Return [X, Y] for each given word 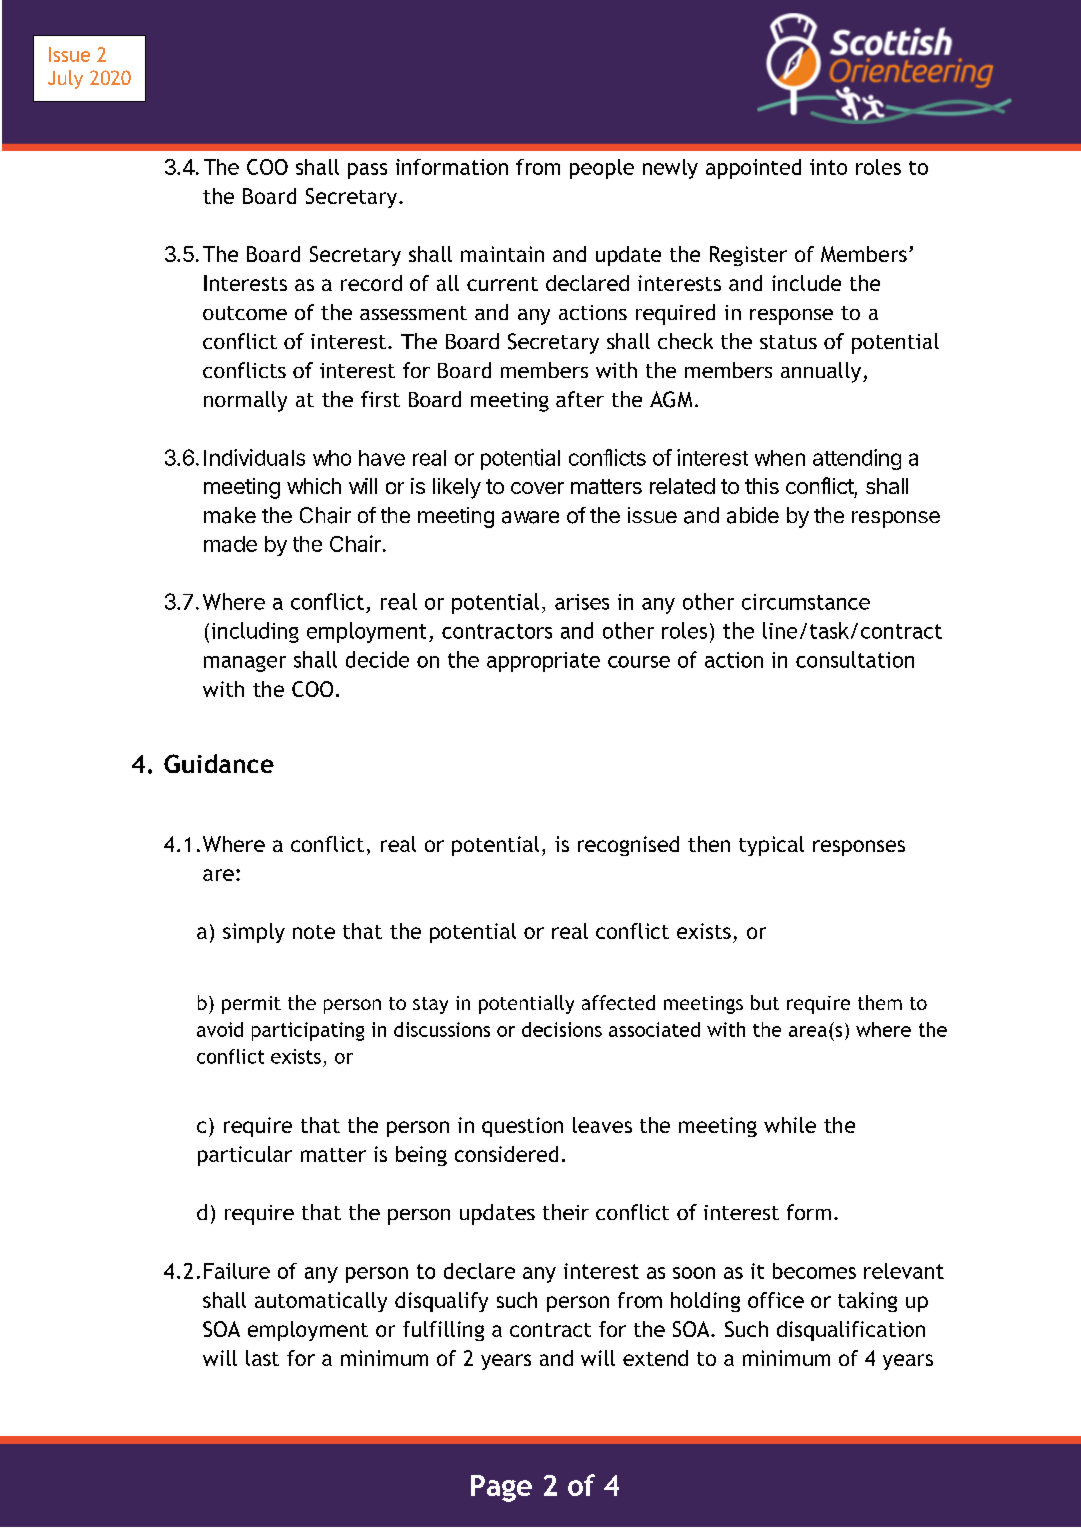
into [828, 167]
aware [530, 517]
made [230, 544]
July [65, 79]
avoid [220, 1029]
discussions [442, 1029]
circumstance [806, 602]
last [262, 1358]
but [765, 1002]
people [602, 169]
